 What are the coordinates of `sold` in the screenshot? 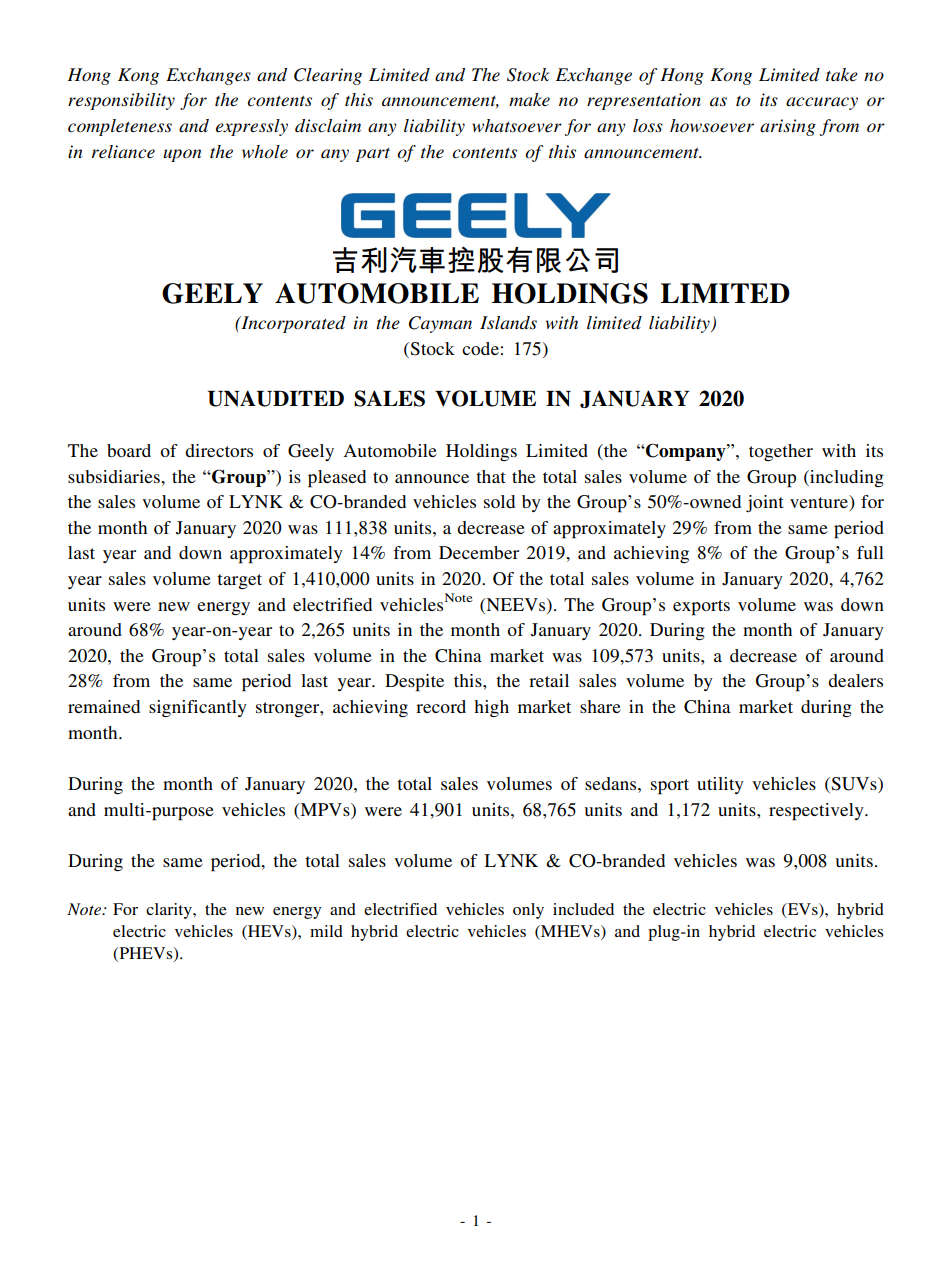 It's located at (499, 501).
